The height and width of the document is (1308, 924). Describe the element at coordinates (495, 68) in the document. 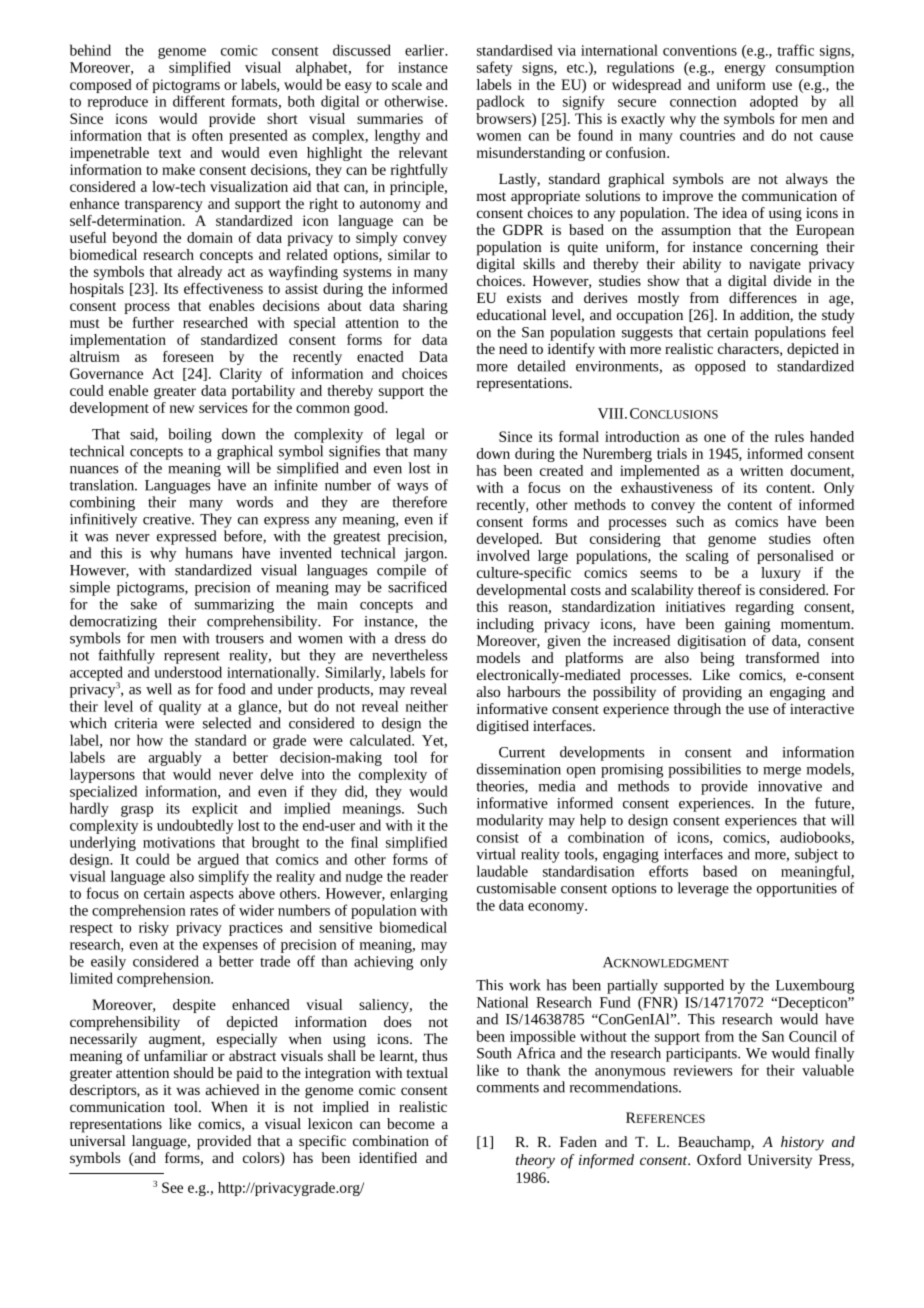

I see `safety` at that location.
